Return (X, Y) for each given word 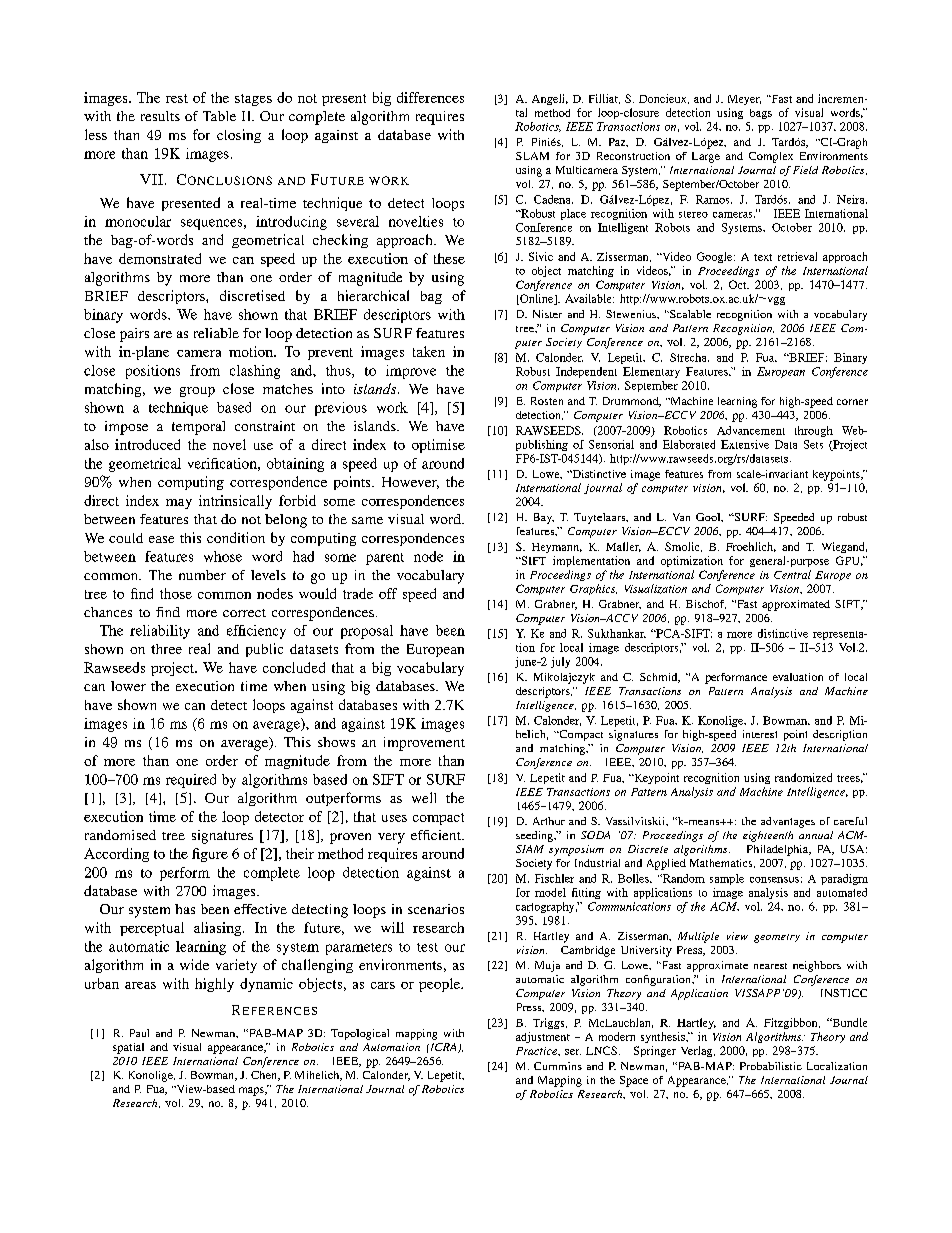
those (176, 593)
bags (761, 114)
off (388, 593)
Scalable (689, 314)
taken (429, 351)
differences (430, 97)
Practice (537, 1051)
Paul (139, 1033)
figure (210, 855)
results (160, 116)
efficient (437, 835)
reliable (216, 333)
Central (792, 574)
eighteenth (768, 836)
